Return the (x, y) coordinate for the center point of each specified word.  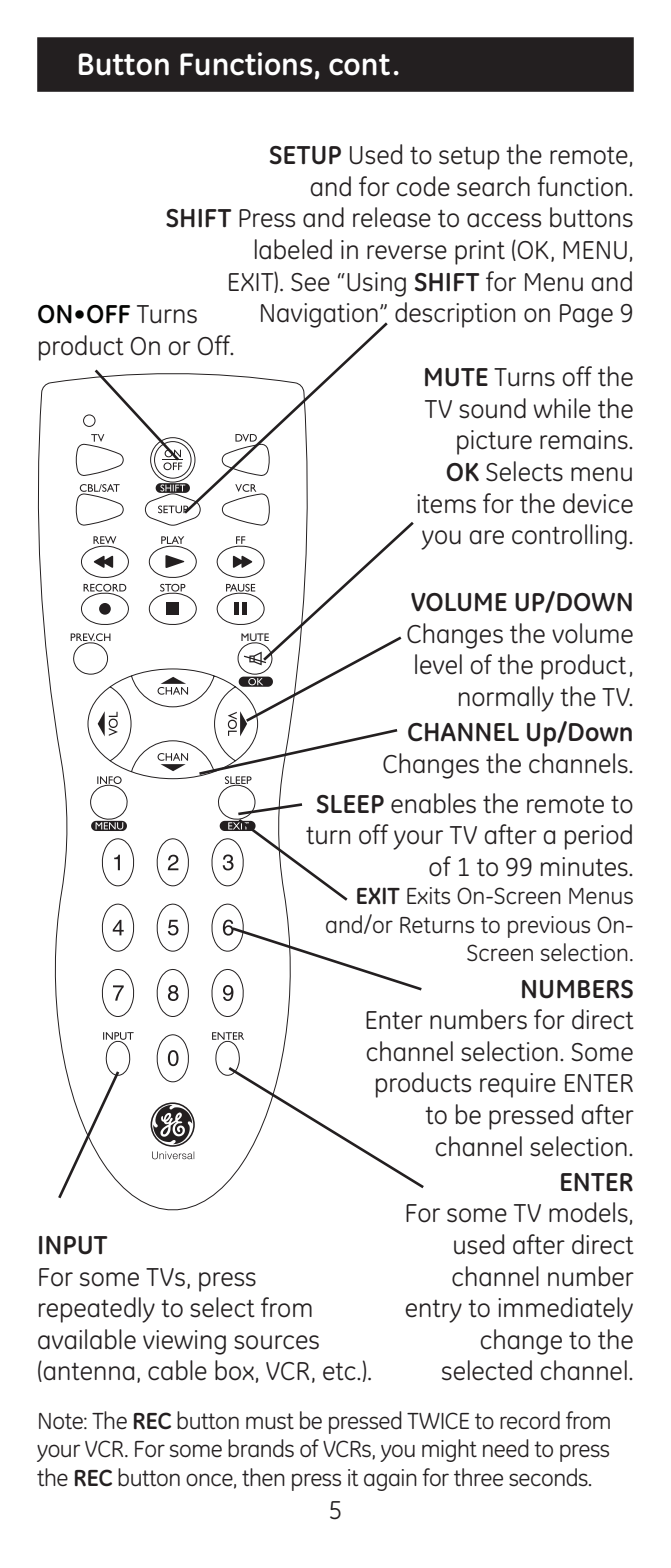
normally (506, 699)
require (518, 1085)
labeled (293, 249)
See (310, 282)
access (504, 220)
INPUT (73, 1245)
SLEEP (350, 804)
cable (177, 1370)
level (438, 664)
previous (549, 927)
